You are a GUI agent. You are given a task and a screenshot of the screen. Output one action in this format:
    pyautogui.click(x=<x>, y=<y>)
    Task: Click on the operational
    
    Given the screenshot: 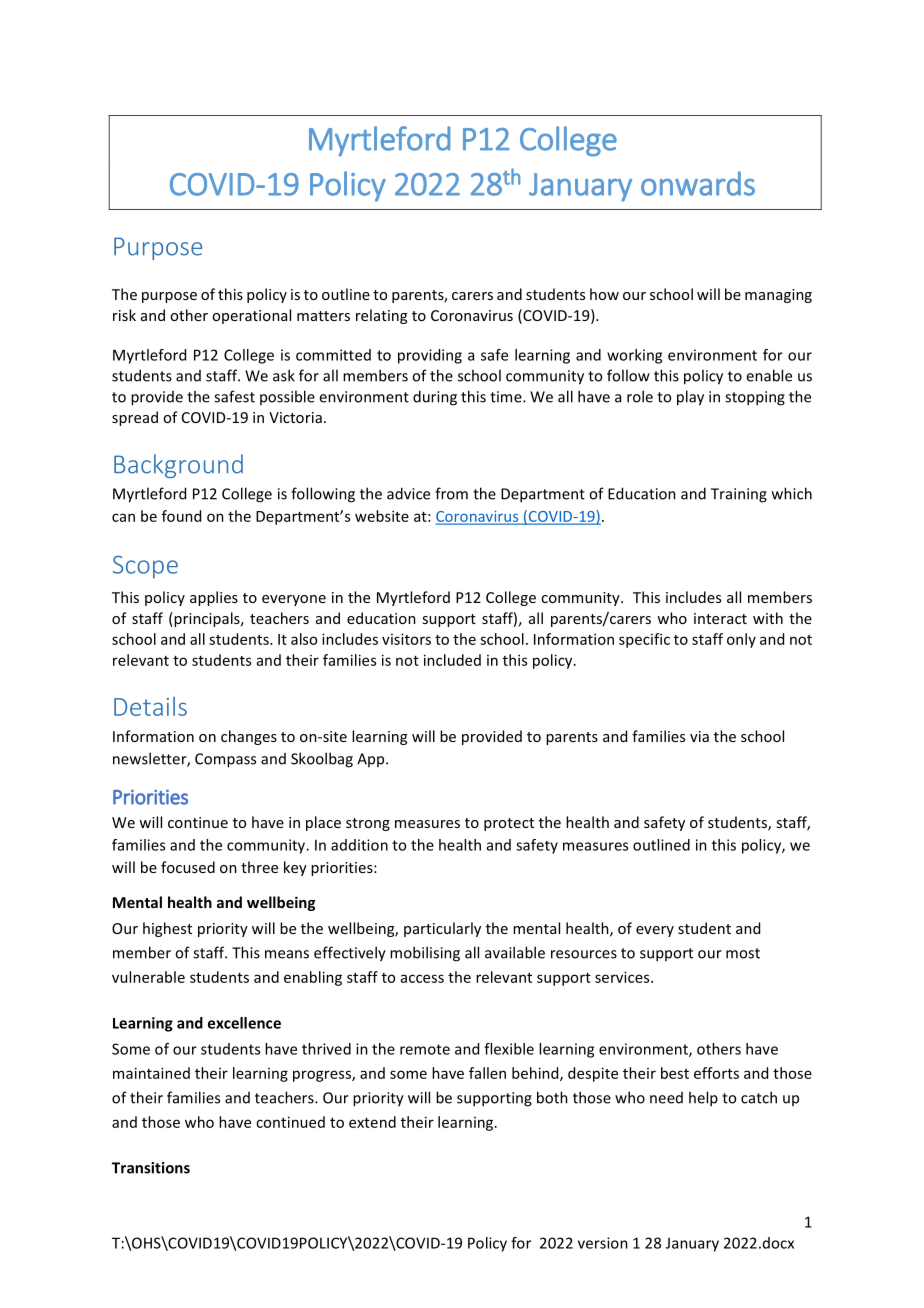 What is the action you would take?
    pyautogui.click(x=251, y=316)
